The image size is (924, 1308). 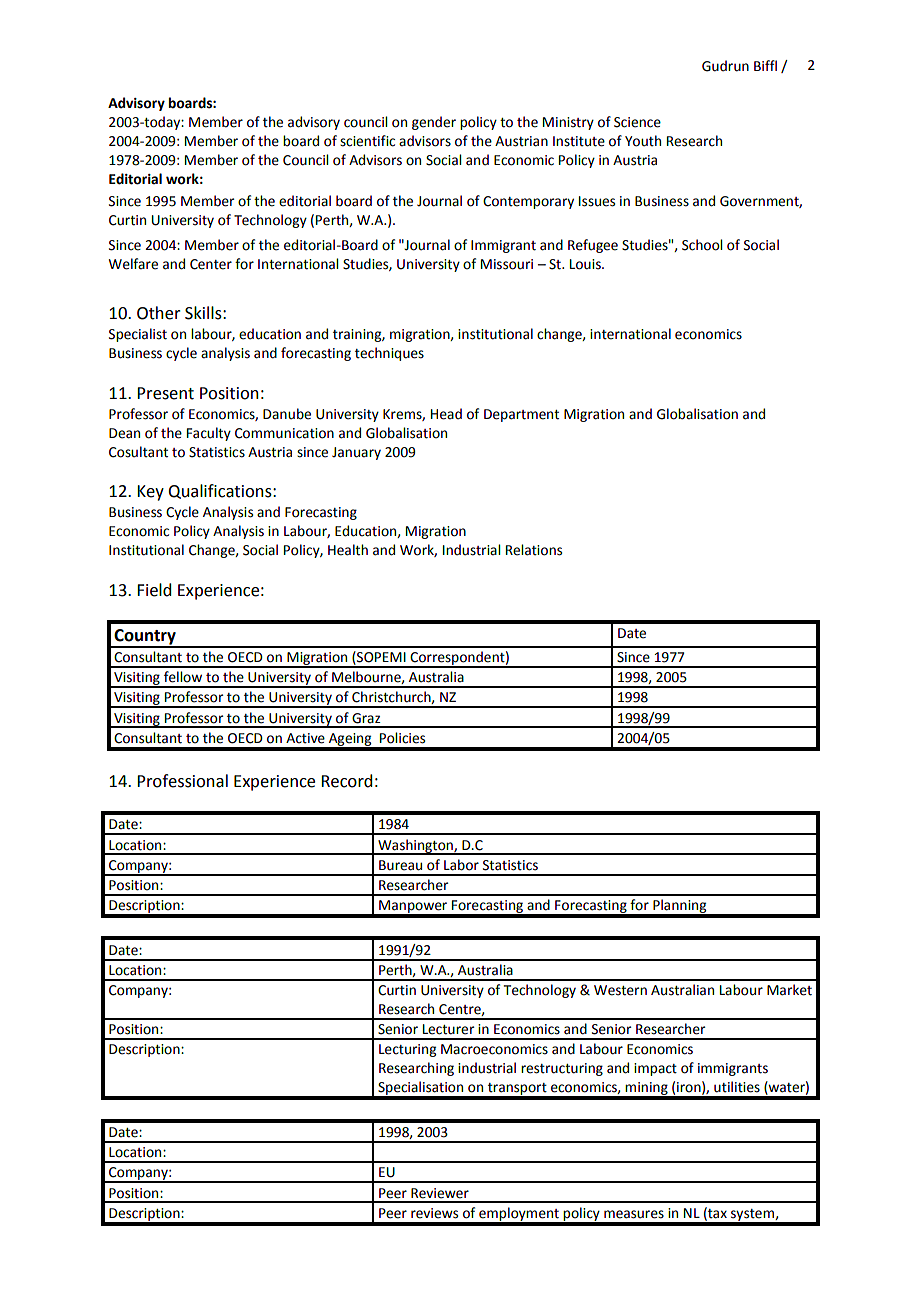 I want to click on Policies, so click(x=402, y=738).
